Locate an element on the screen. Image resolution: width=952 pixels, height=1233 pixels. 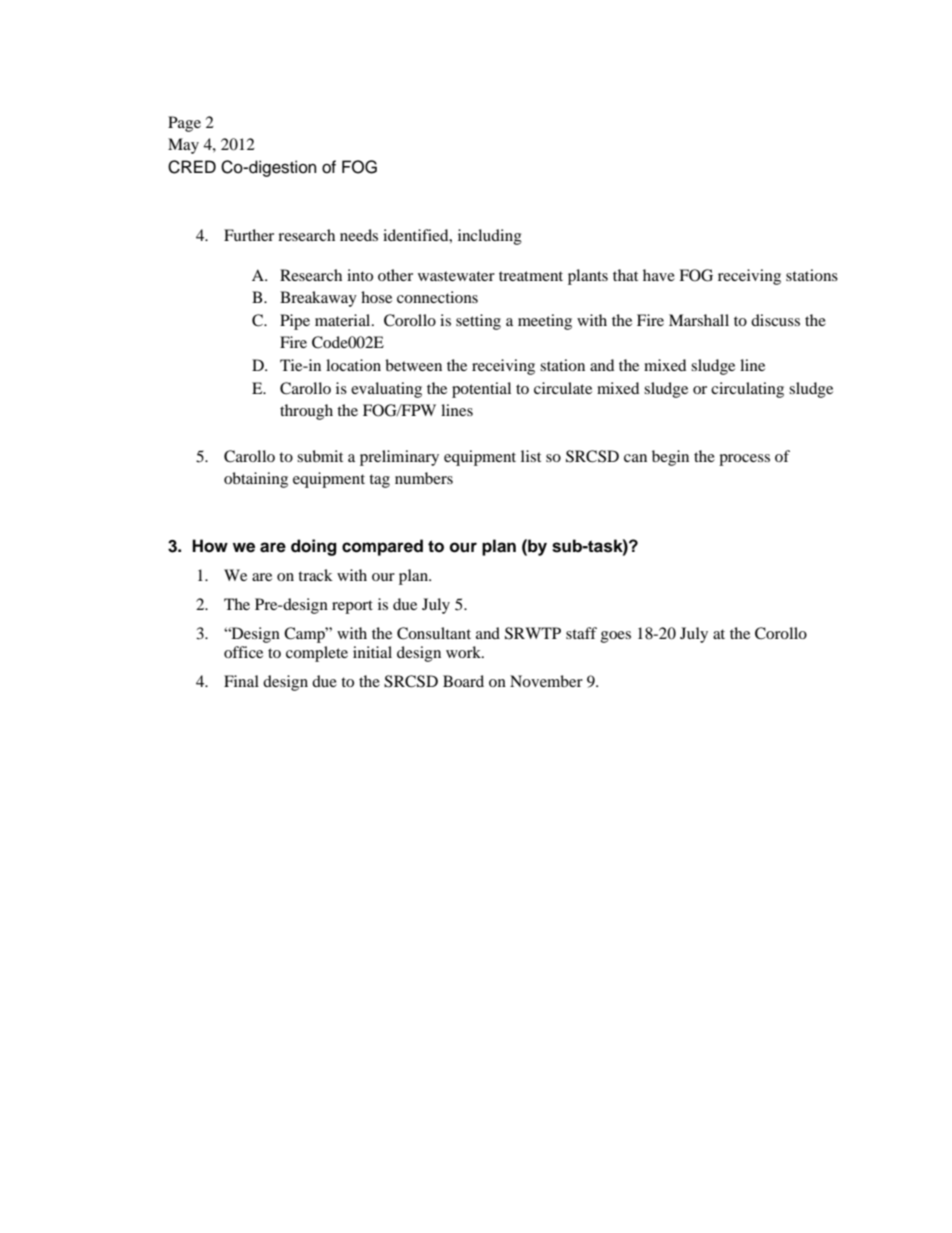
office is located at coordinates (243, 652).
